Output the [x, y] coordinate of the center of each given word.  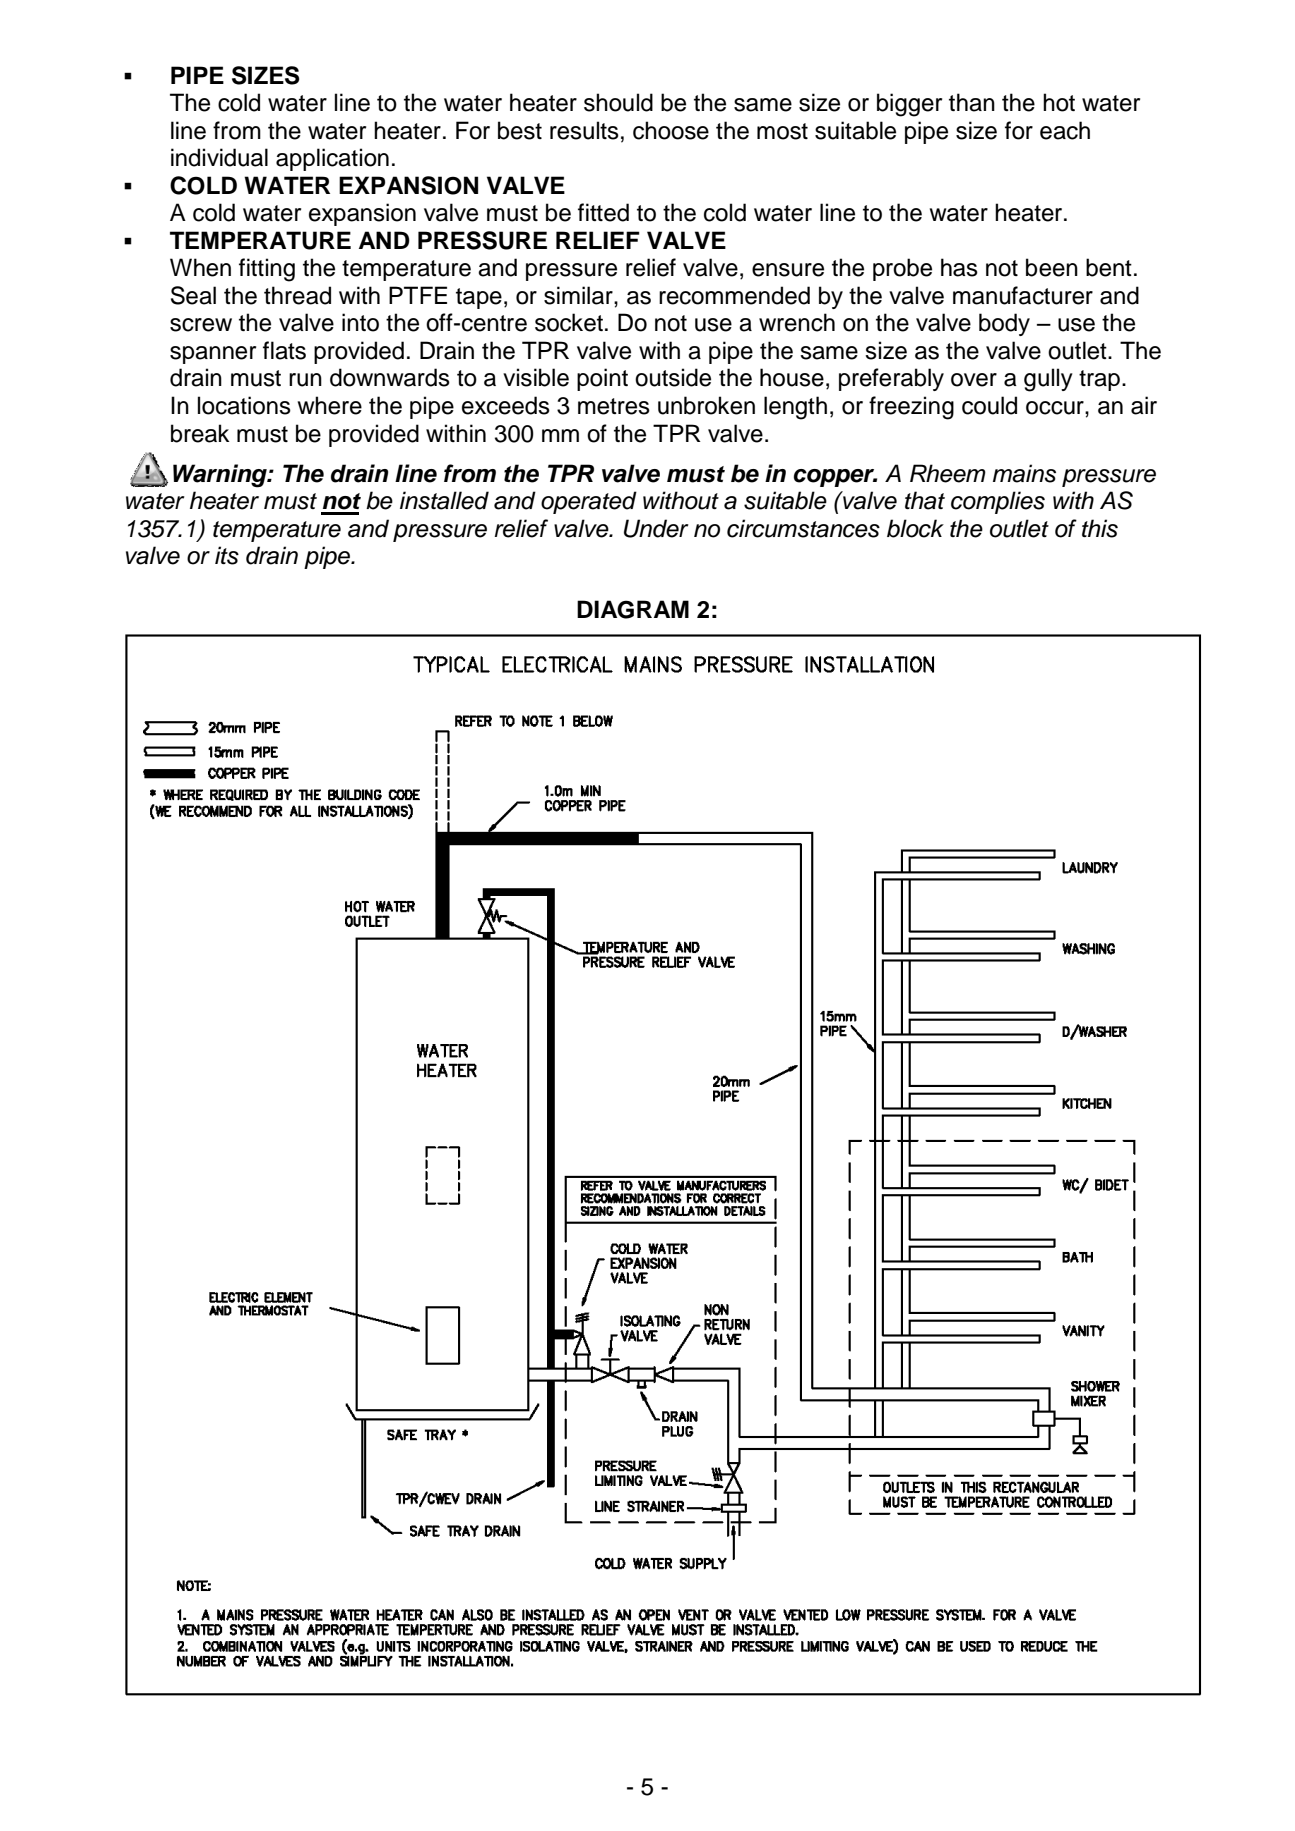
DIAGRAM [633, 609]
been [1052, 267]
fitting [267, 270]
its [227, 555]
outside [673, 377]
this [1100, 528]
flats [284, 350]
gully [1048, 380]
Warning [221, 476]
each [1065, 130]
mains [1024, 473]
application [332, 159]
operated [589, 502]
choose [671, 130]
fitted [603, 212]
